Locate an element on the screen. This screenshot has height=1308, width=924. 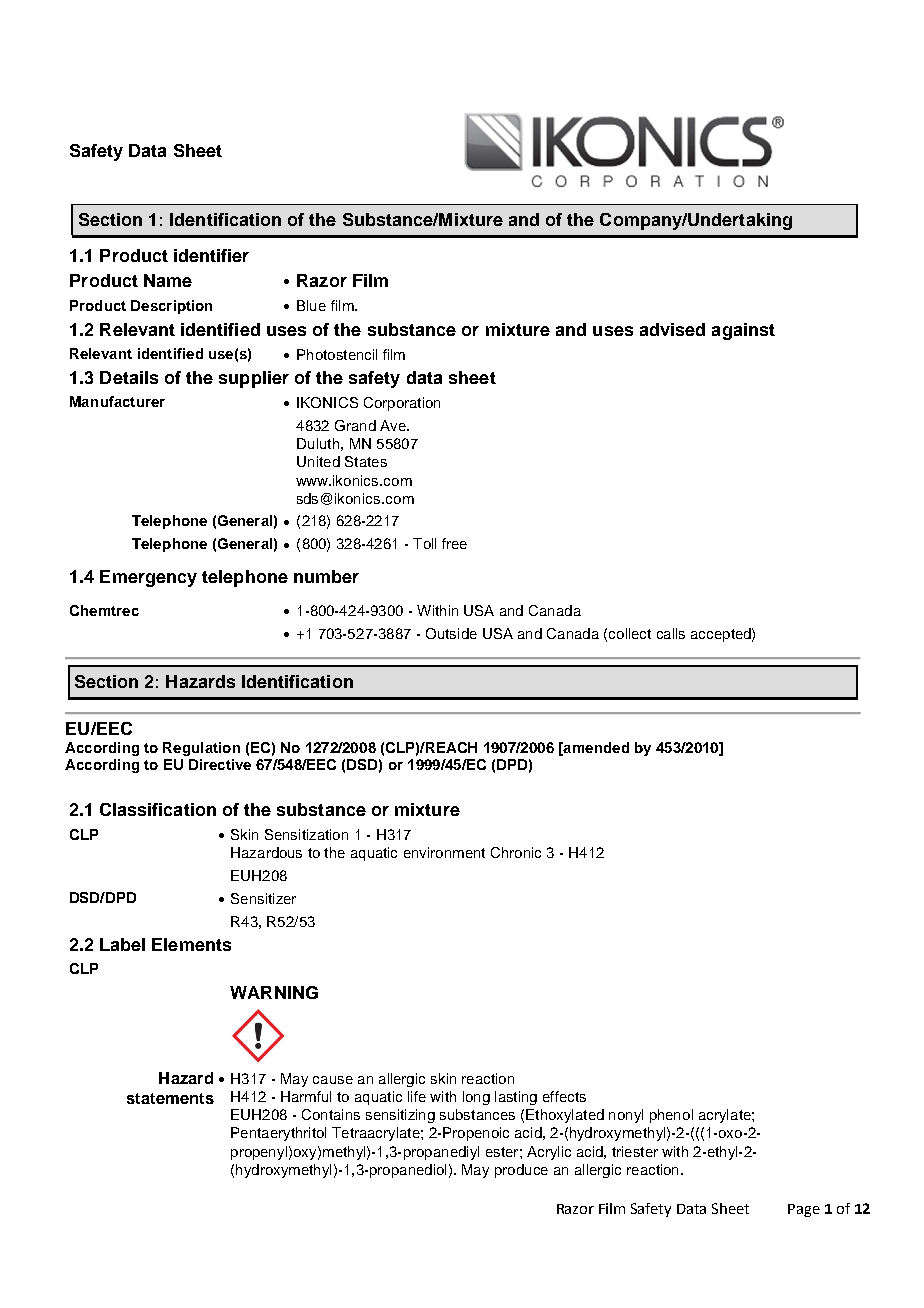
environment is located at coordinates (444, 852).
